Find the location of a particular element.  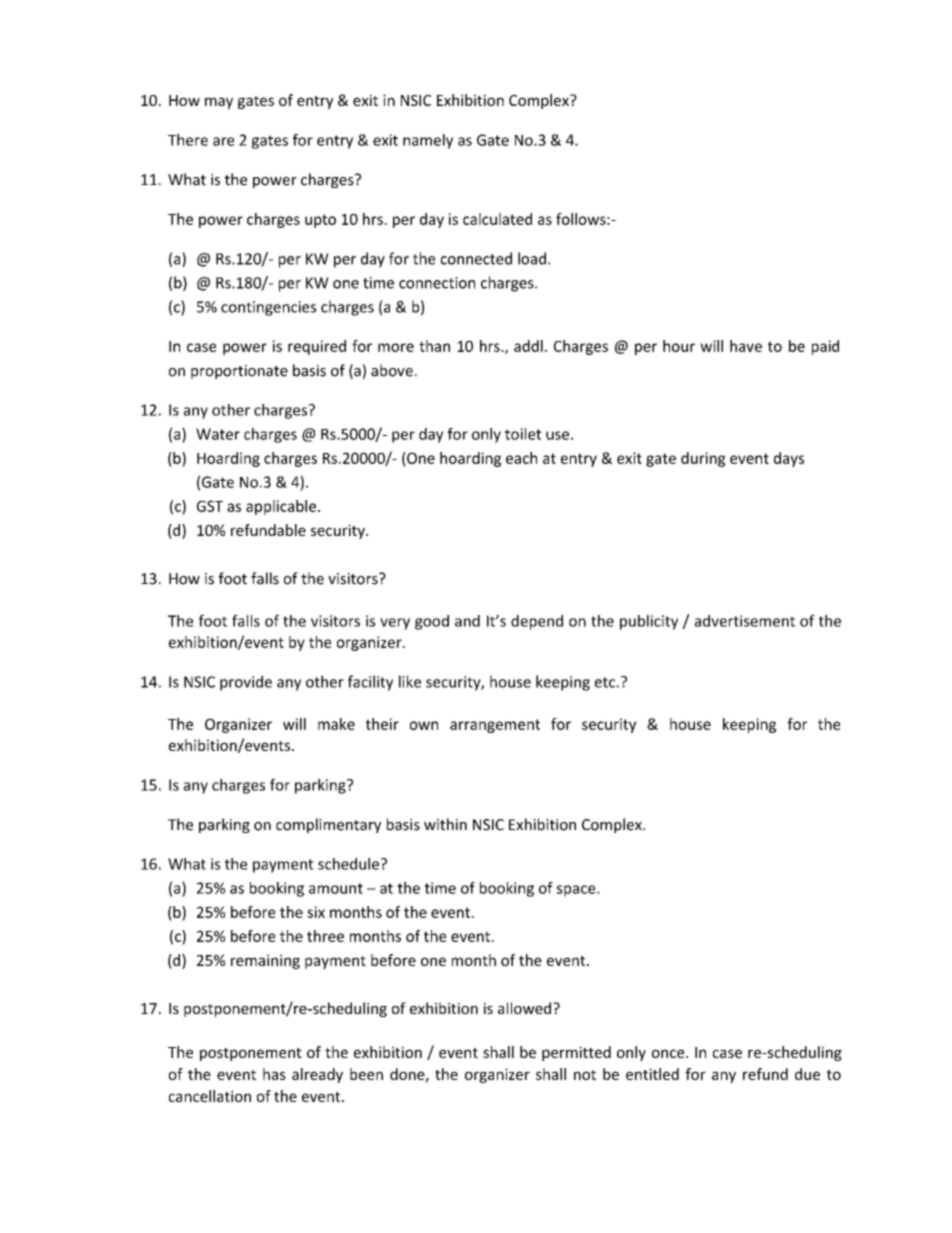

namely is located at coordinates (428, 141).
